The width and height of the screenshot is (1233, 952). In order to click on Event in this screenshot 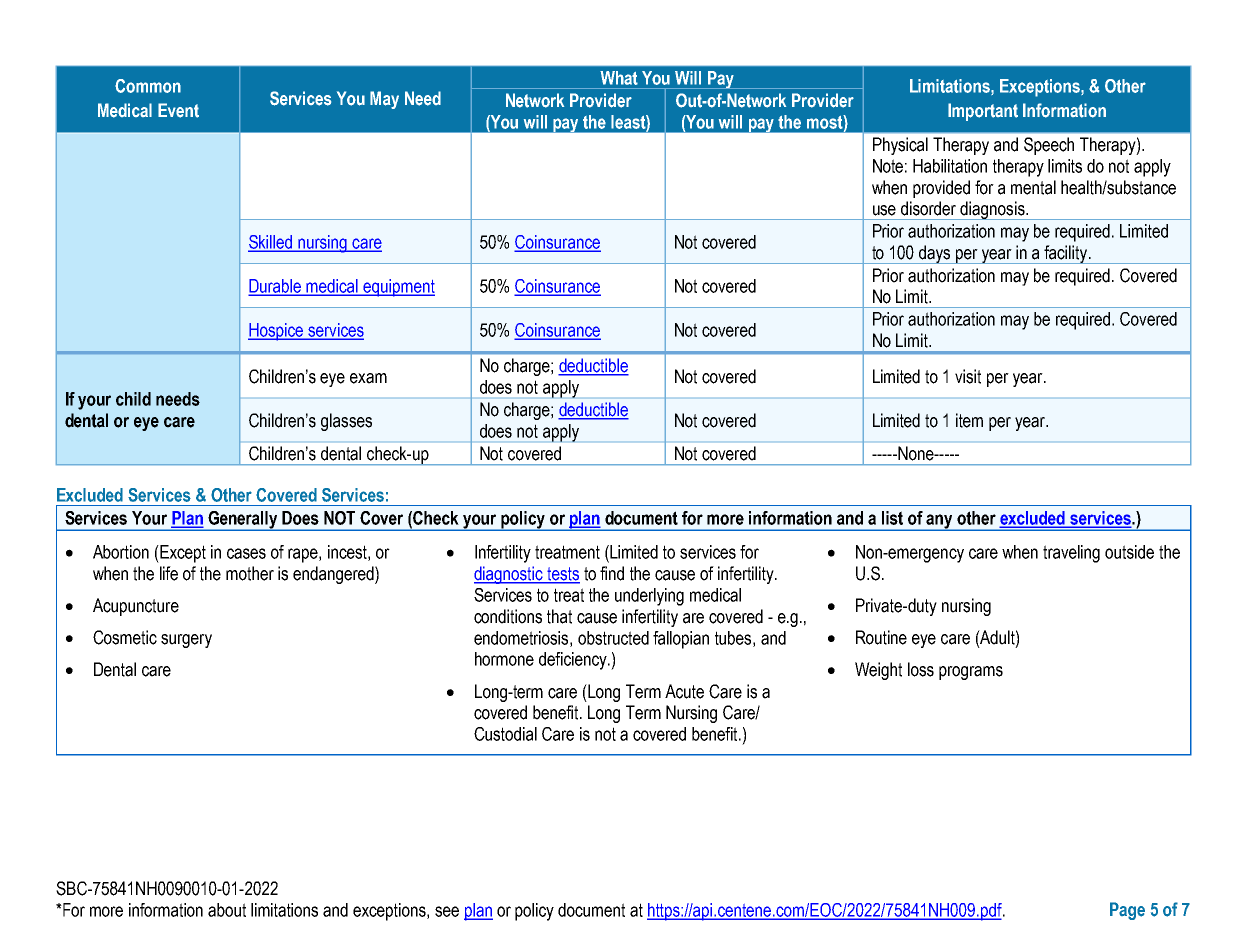, I will do `click(178, 110)`.
